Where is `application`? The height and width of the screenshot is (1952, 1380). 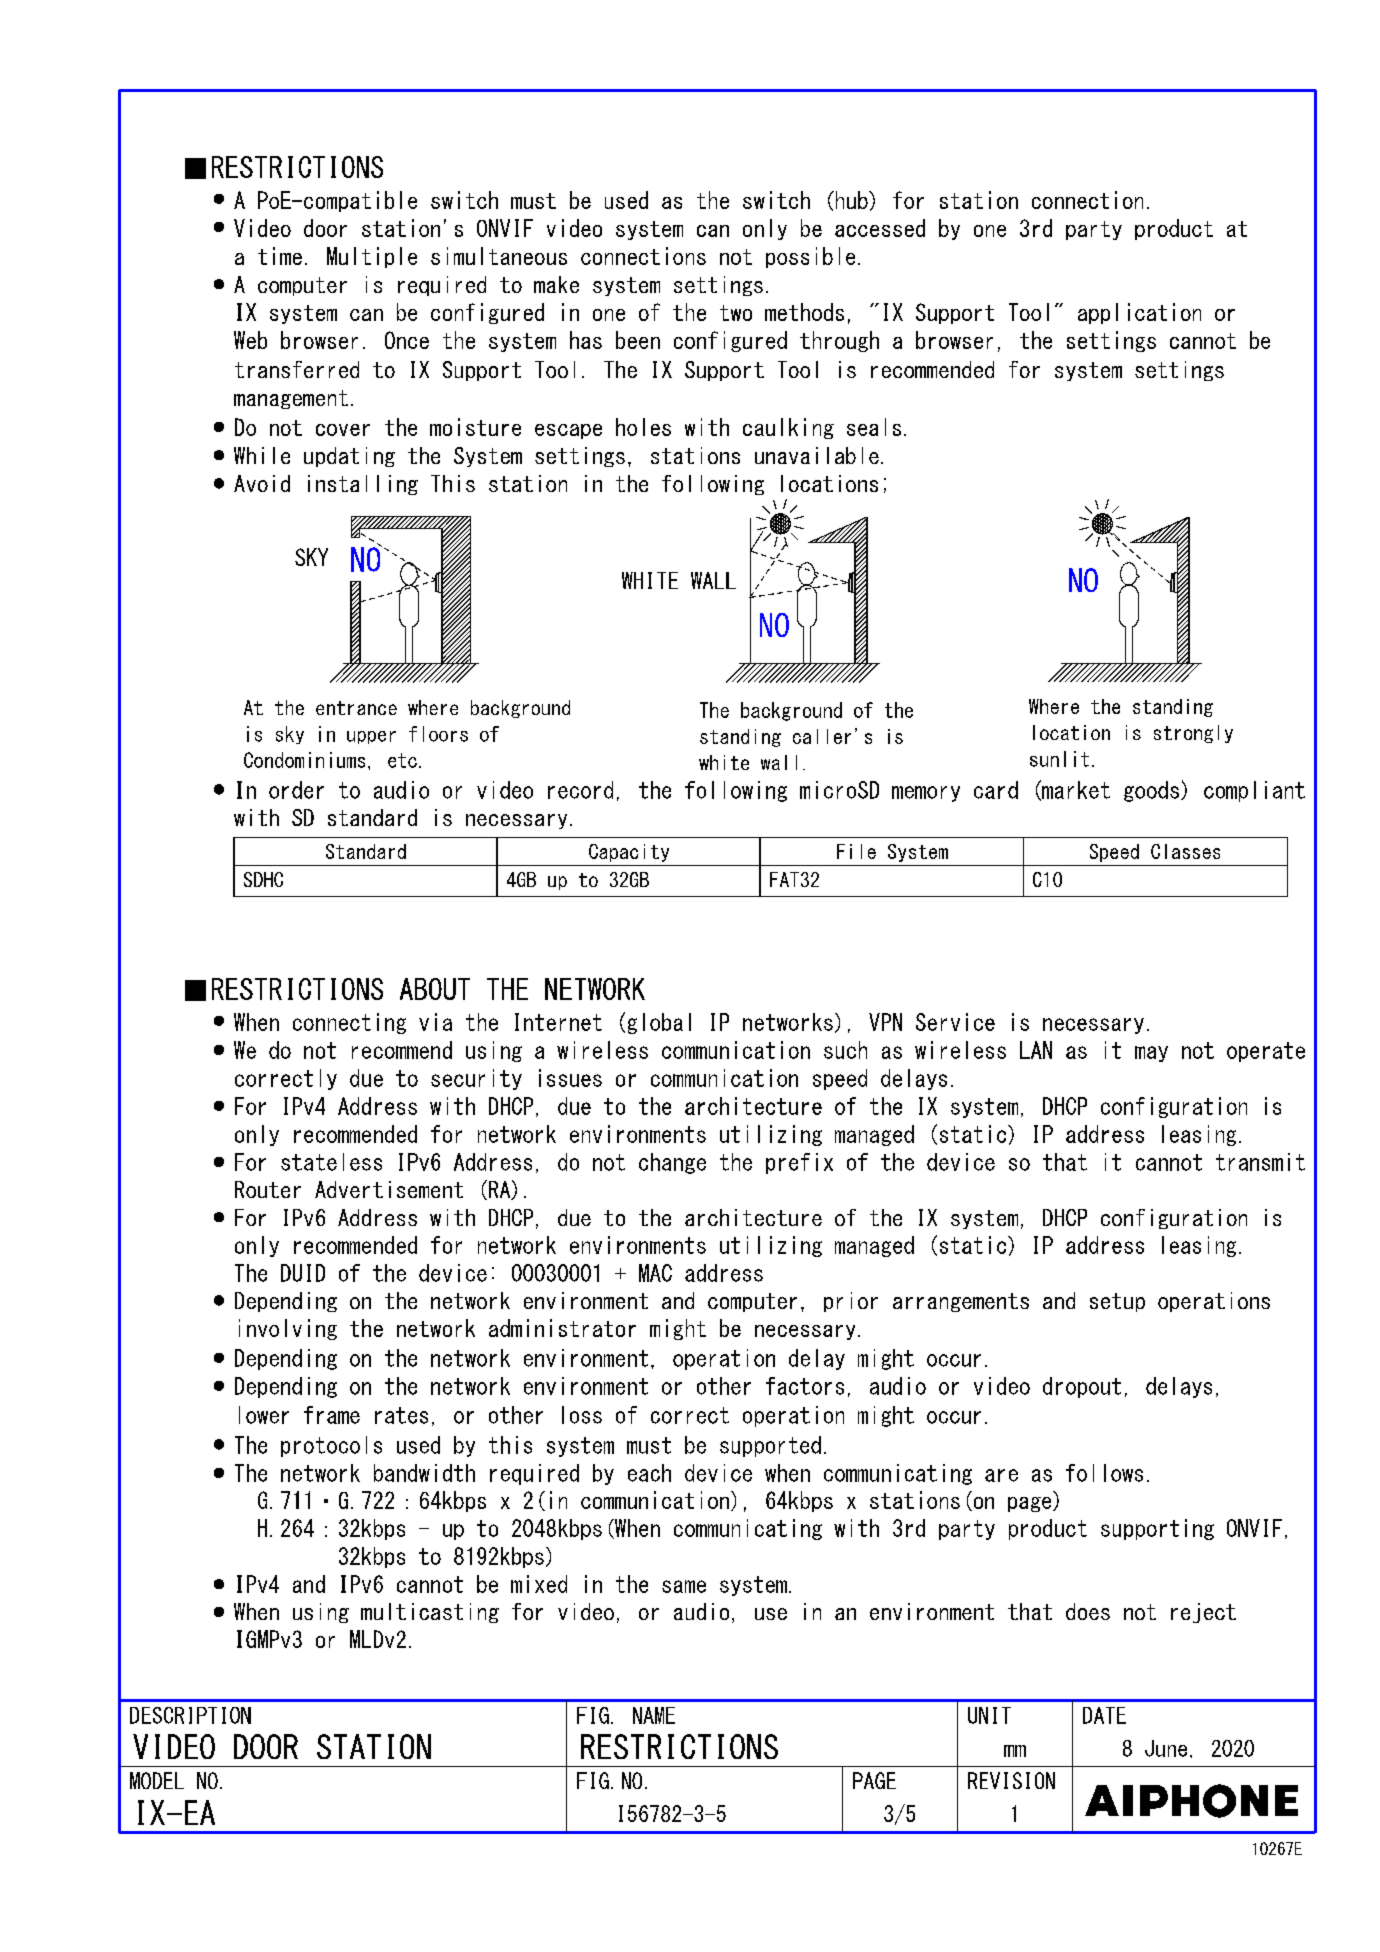 application is located at coordinates (1139, 313).
